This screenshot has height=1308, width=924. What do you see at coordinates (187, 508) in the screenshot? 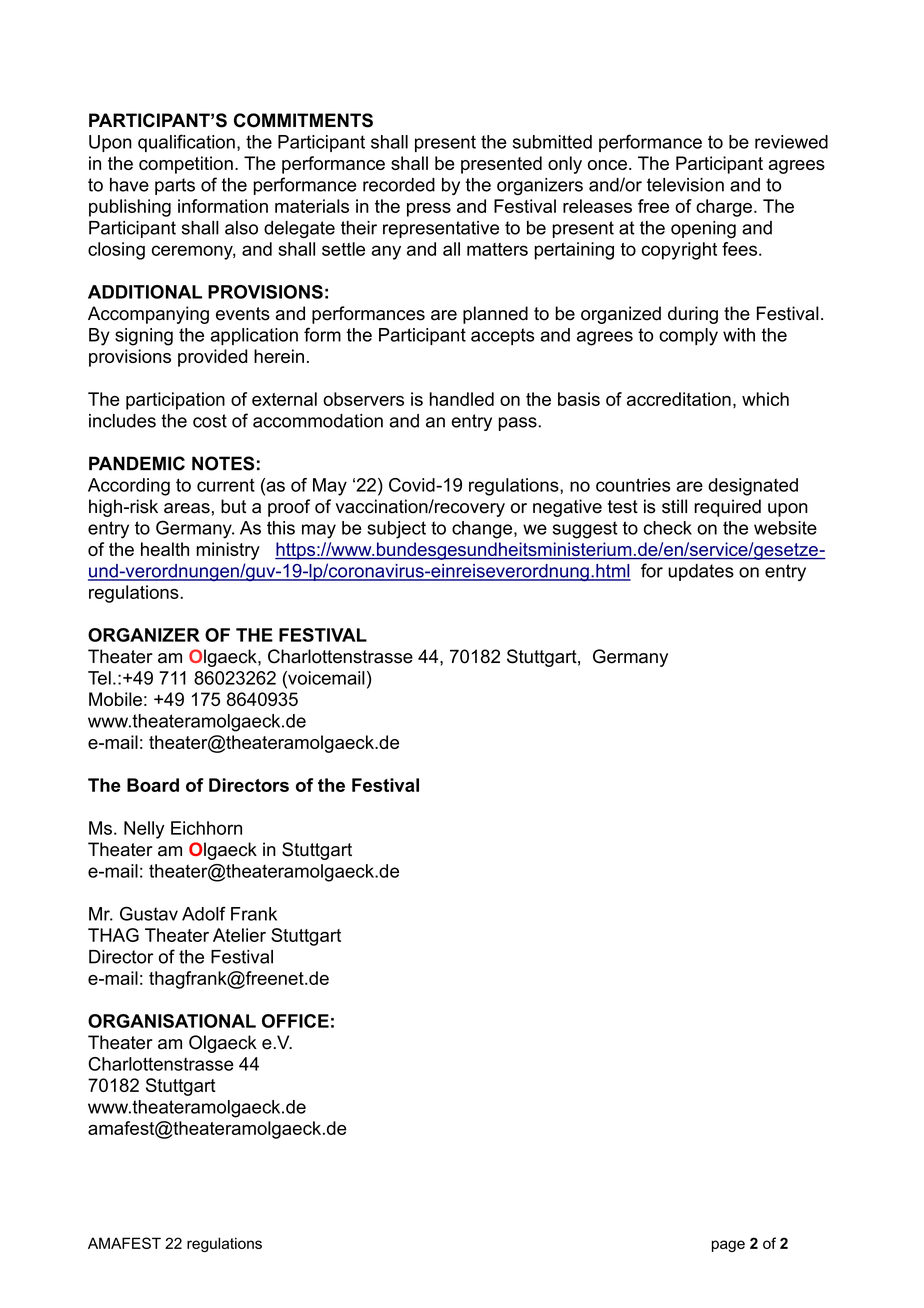
I see `areas` at bounding box center [187, 508].
